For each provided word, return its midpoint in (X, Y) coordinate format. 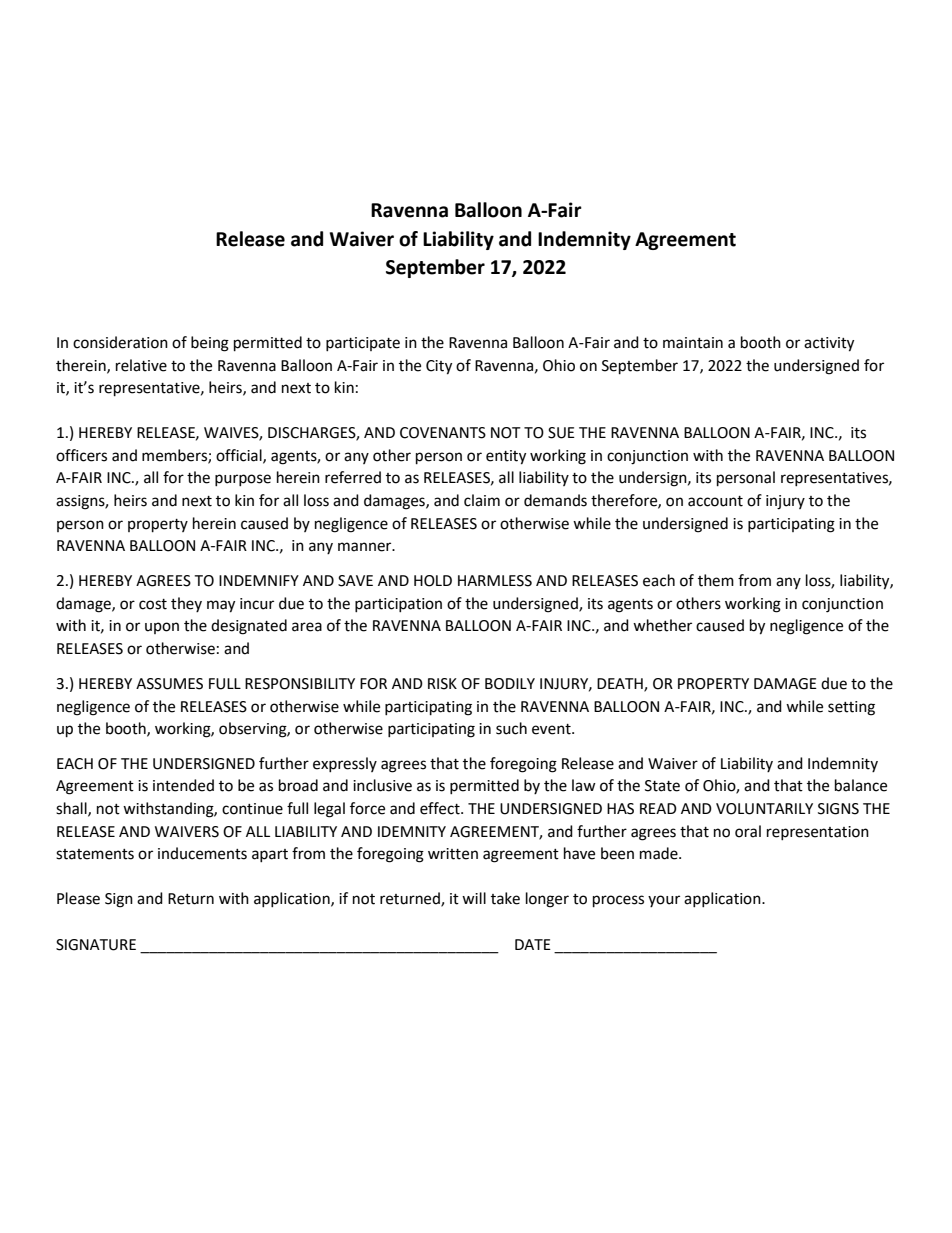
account (715, 501)
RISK (442, 684)
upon (162, 628)
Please (78, 898)
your (664, 901)
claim (482, 500)
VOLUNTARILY (764, 809)
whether (662, 625)
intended (183, 785)
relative (141, 365)
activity (829, 344)
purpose (243, 480)
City (439, 367)
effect (441, 808)
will (474, 898)
